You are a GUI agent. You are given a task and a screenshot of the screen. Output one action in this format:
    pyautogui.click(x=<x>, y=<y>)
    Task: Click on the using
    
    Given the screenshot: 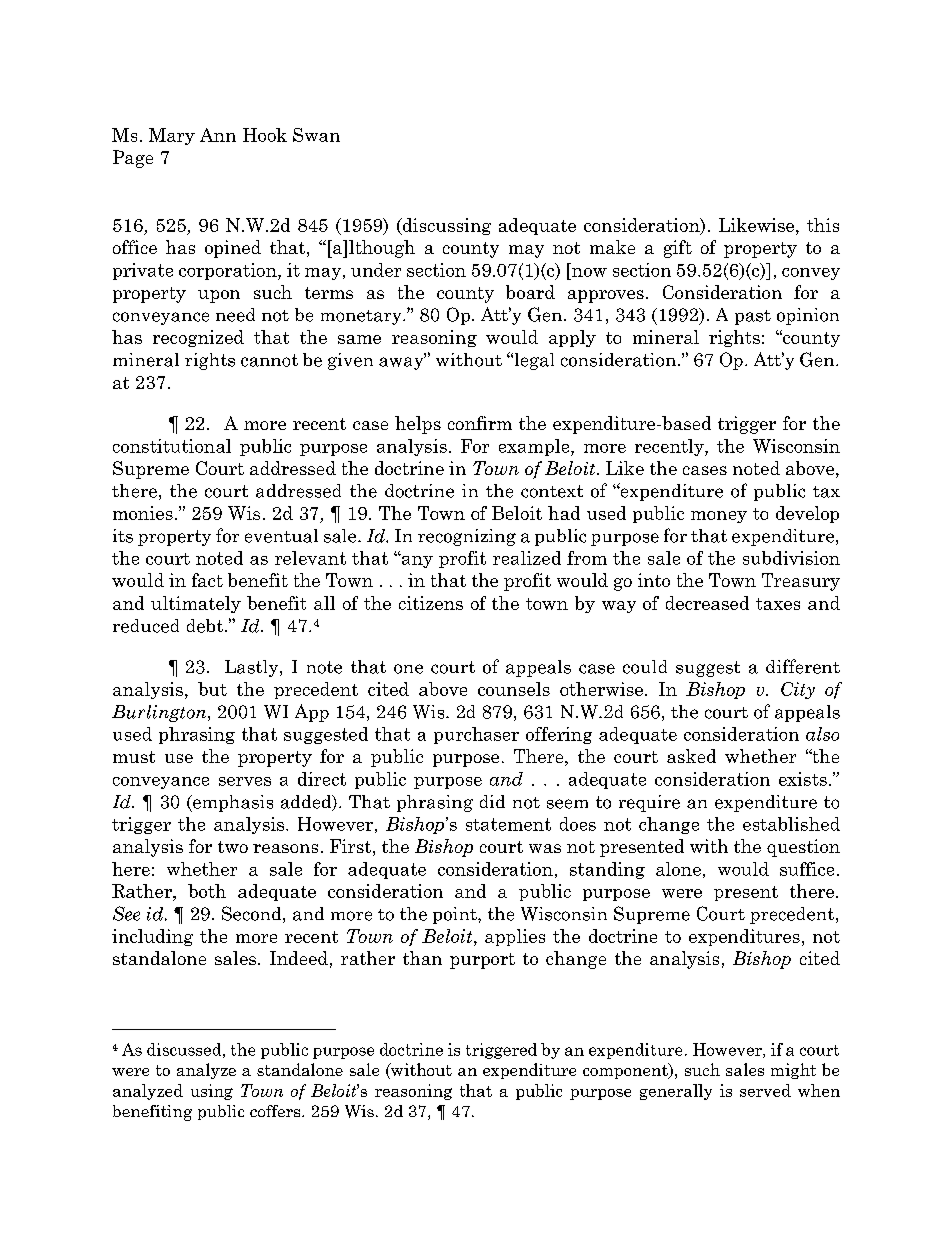 What is the action you would take?
    pyautogui.click(x=212, y=1092)
